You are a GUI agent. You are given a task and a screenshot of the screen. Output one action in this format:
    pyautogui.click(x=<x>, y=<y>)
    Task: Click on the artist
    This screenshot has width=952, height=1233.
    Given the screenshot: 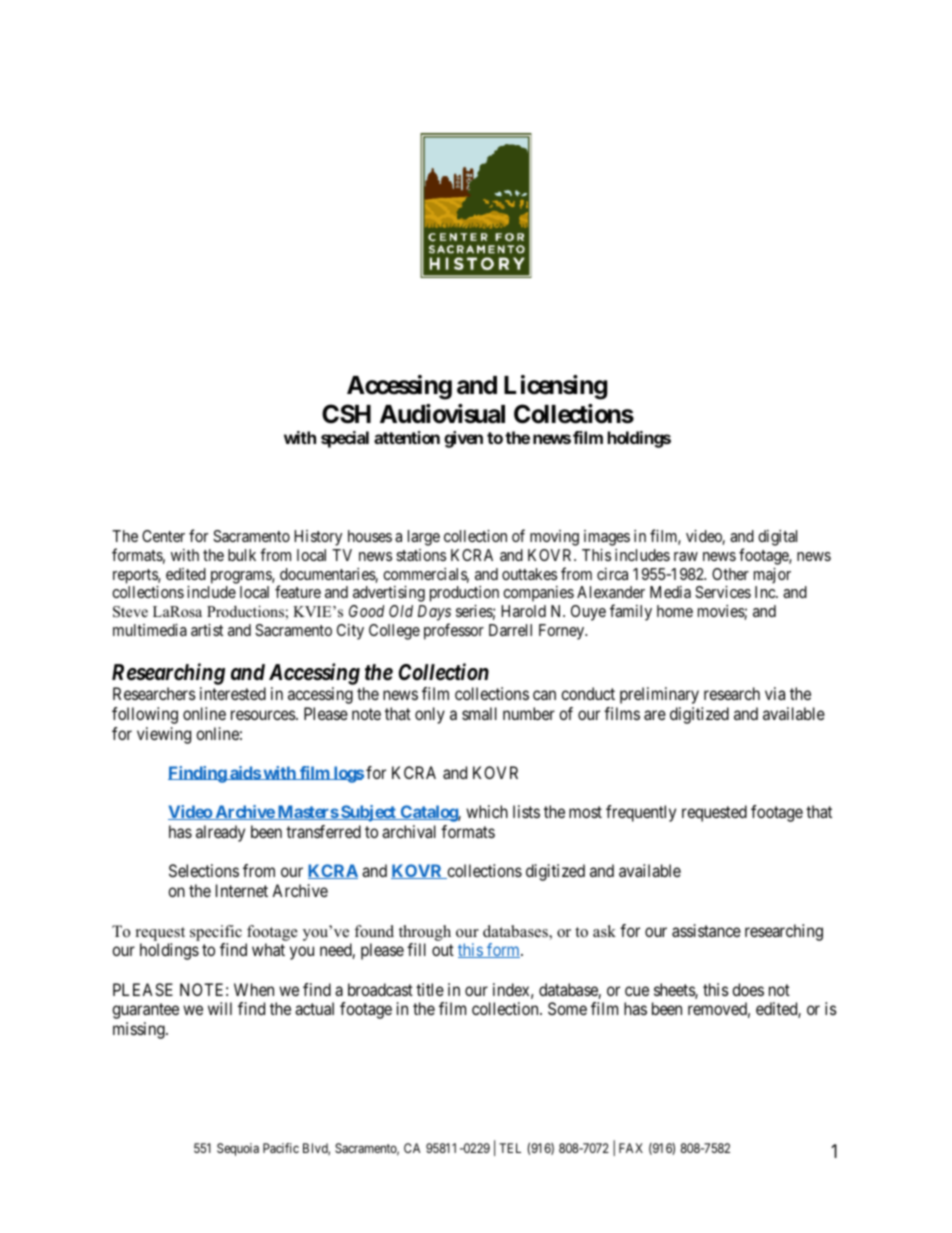 What is the action you would take?
    pyautogui.click(x=207, y=630)
